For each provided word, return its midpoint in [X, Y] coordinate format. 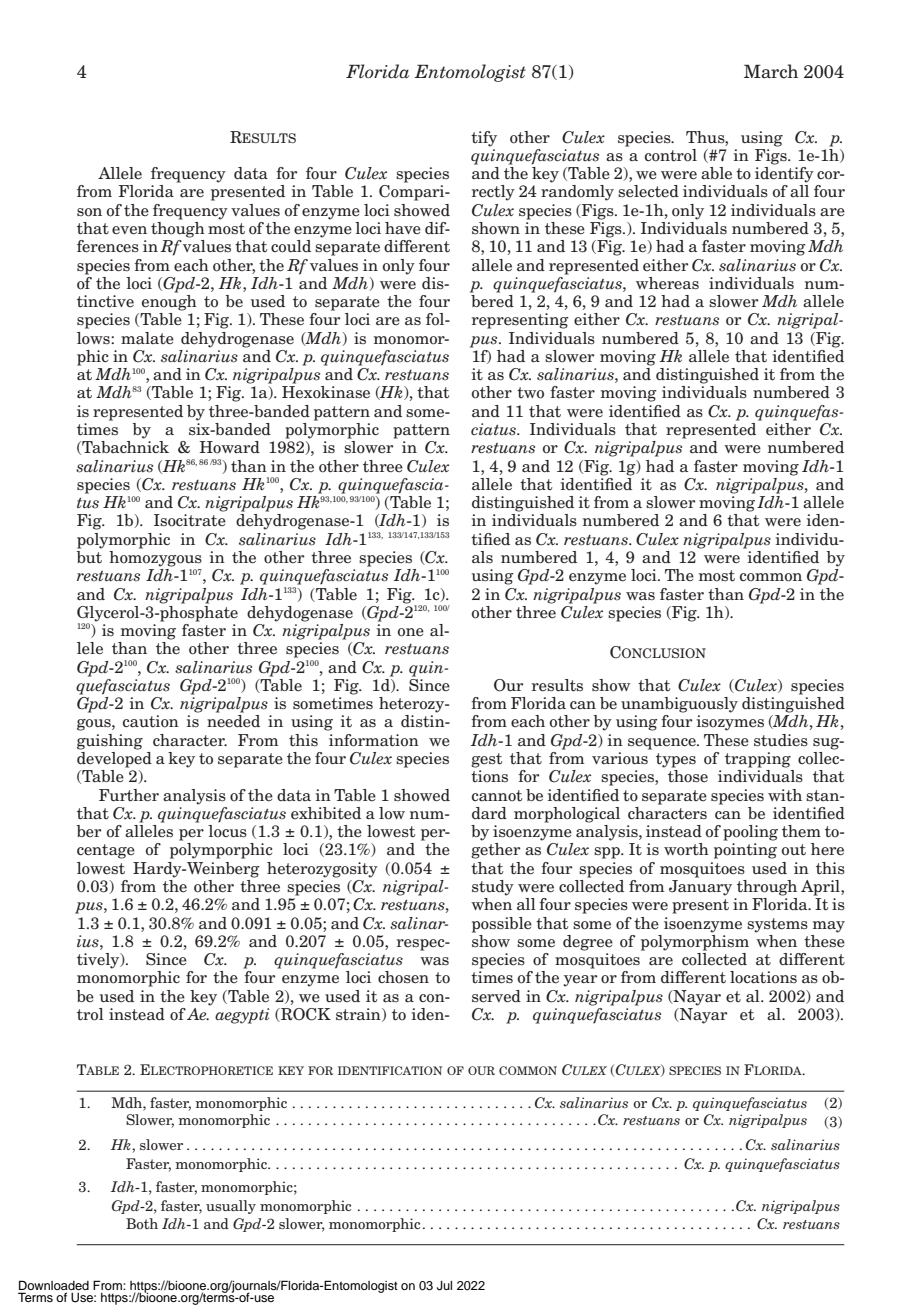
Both [142, 1223]
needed [233, 721]
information [374, 740]
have [403, 228]
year [580, 981]
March [771, 71]
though [178, 228]
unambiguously [679, 705]
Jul [444, 1286]
